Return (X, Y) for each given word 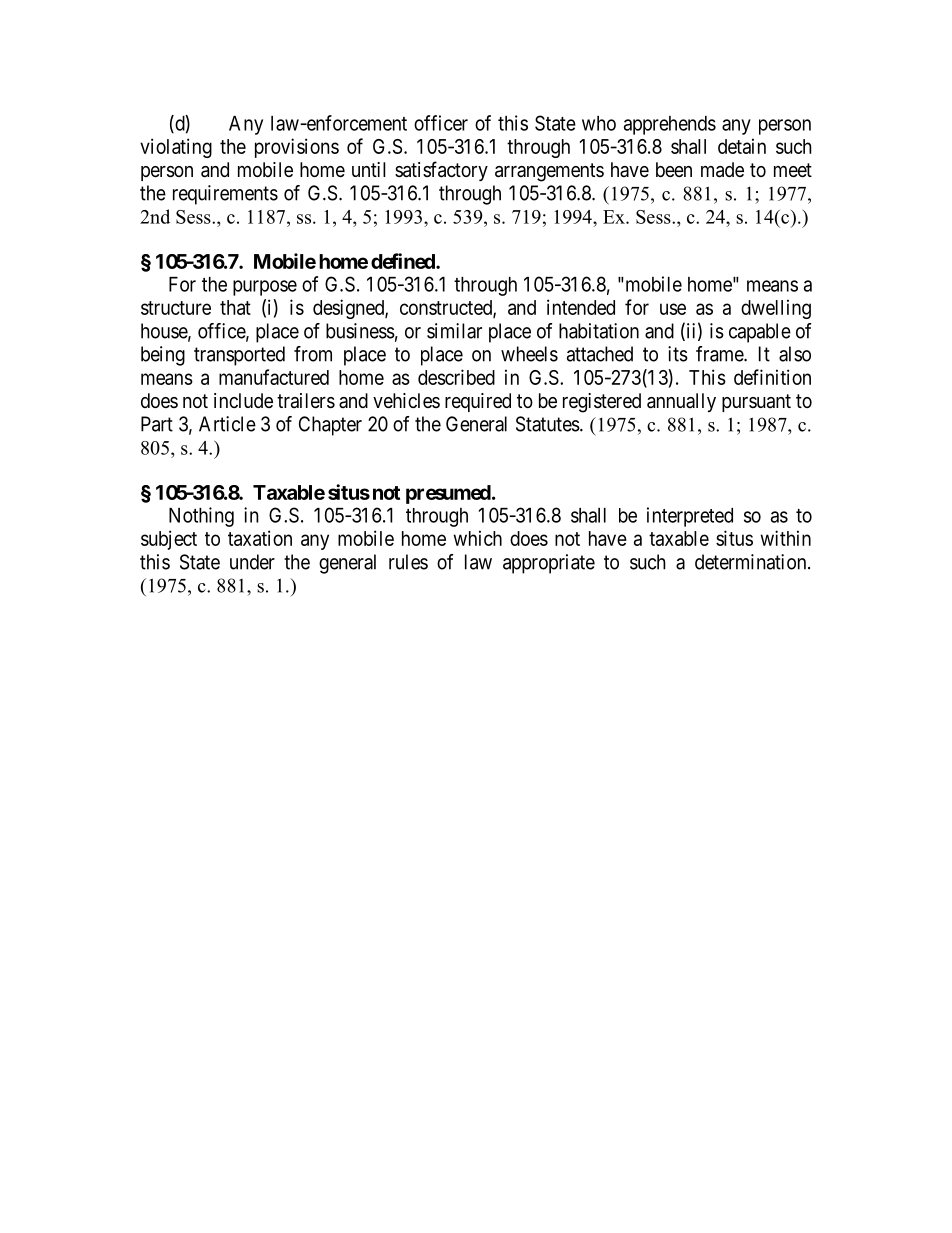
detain (742, 146)
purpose (265, 288)
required (478, 402)
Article (227, 424)
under (252, 562)
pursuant (756, 403)
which (478, 538)
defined (404, 261)
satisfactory (441, 171)
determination (752, 562)
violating (176, 148)
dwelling (776, 309)
